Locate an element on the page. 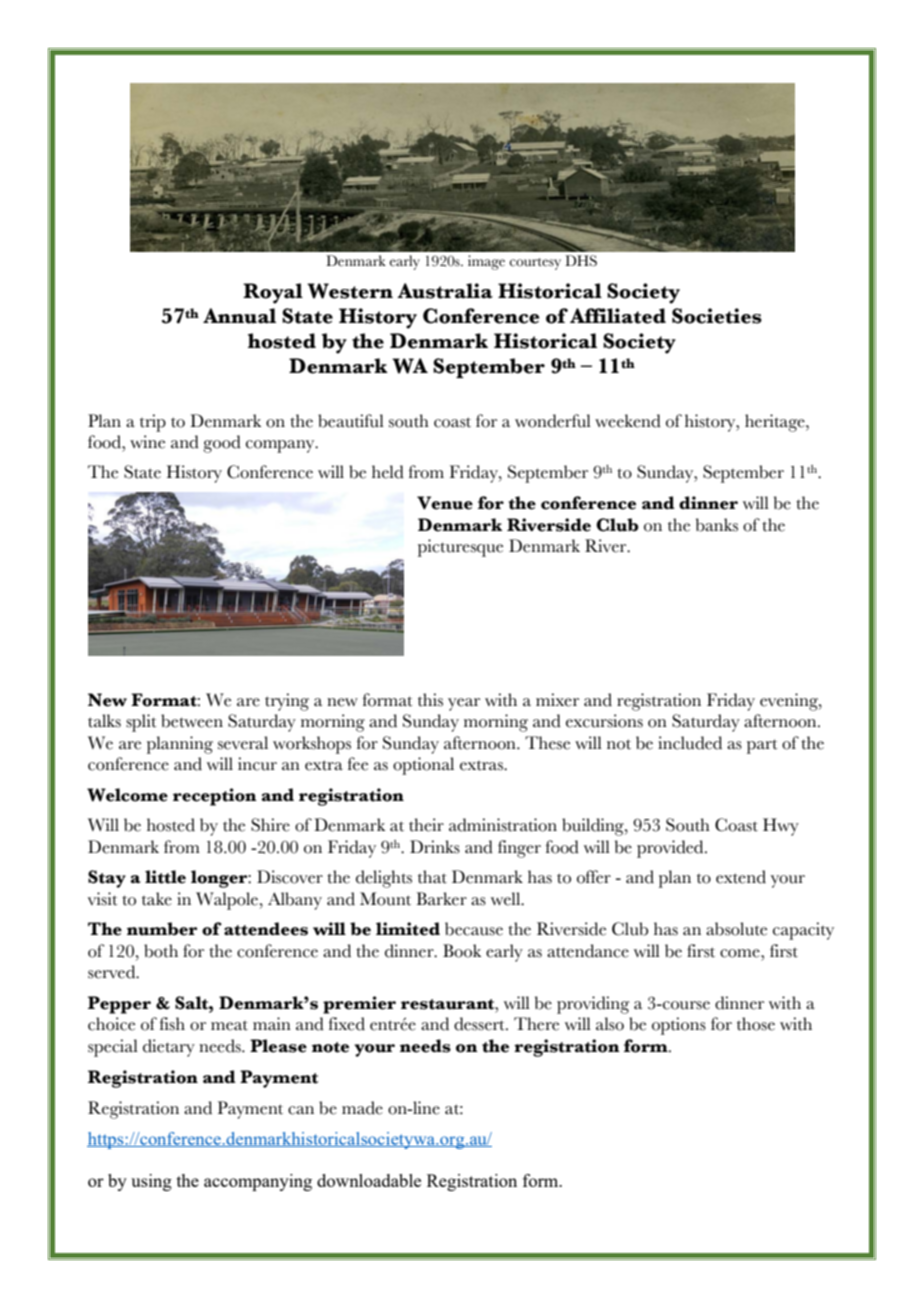  Book is located at coordinates (462, 951).
